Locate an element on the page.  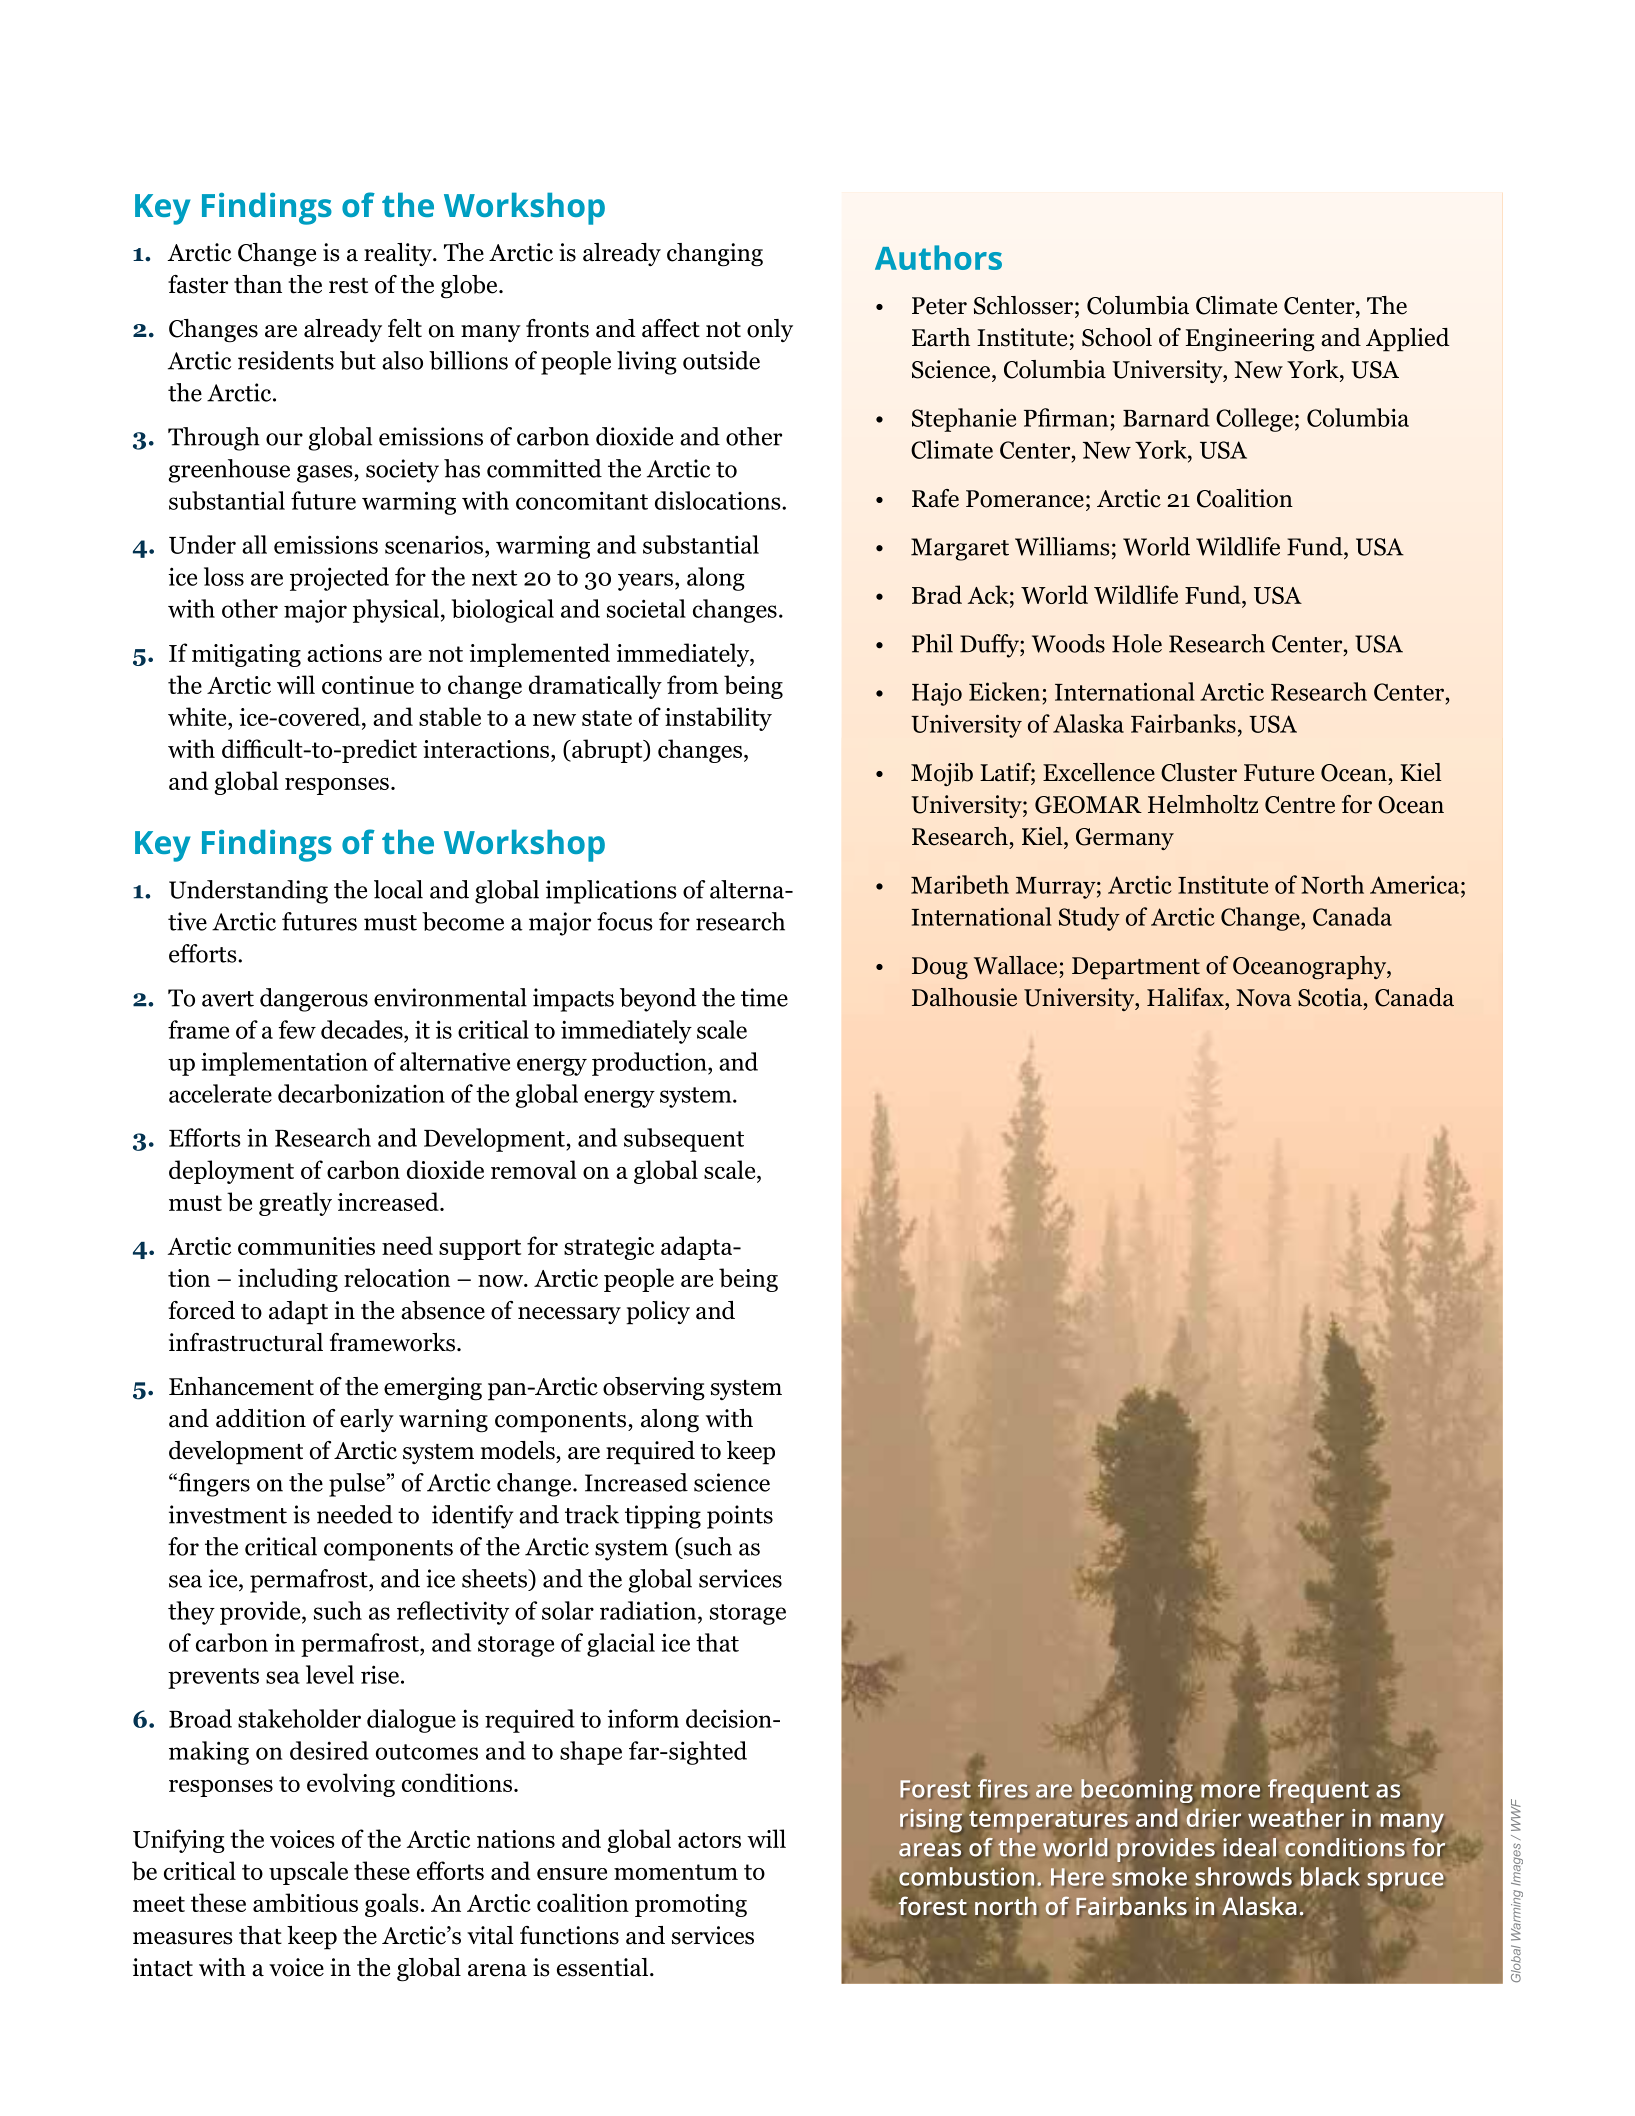
black is located at coordinates (1330, 1876).
